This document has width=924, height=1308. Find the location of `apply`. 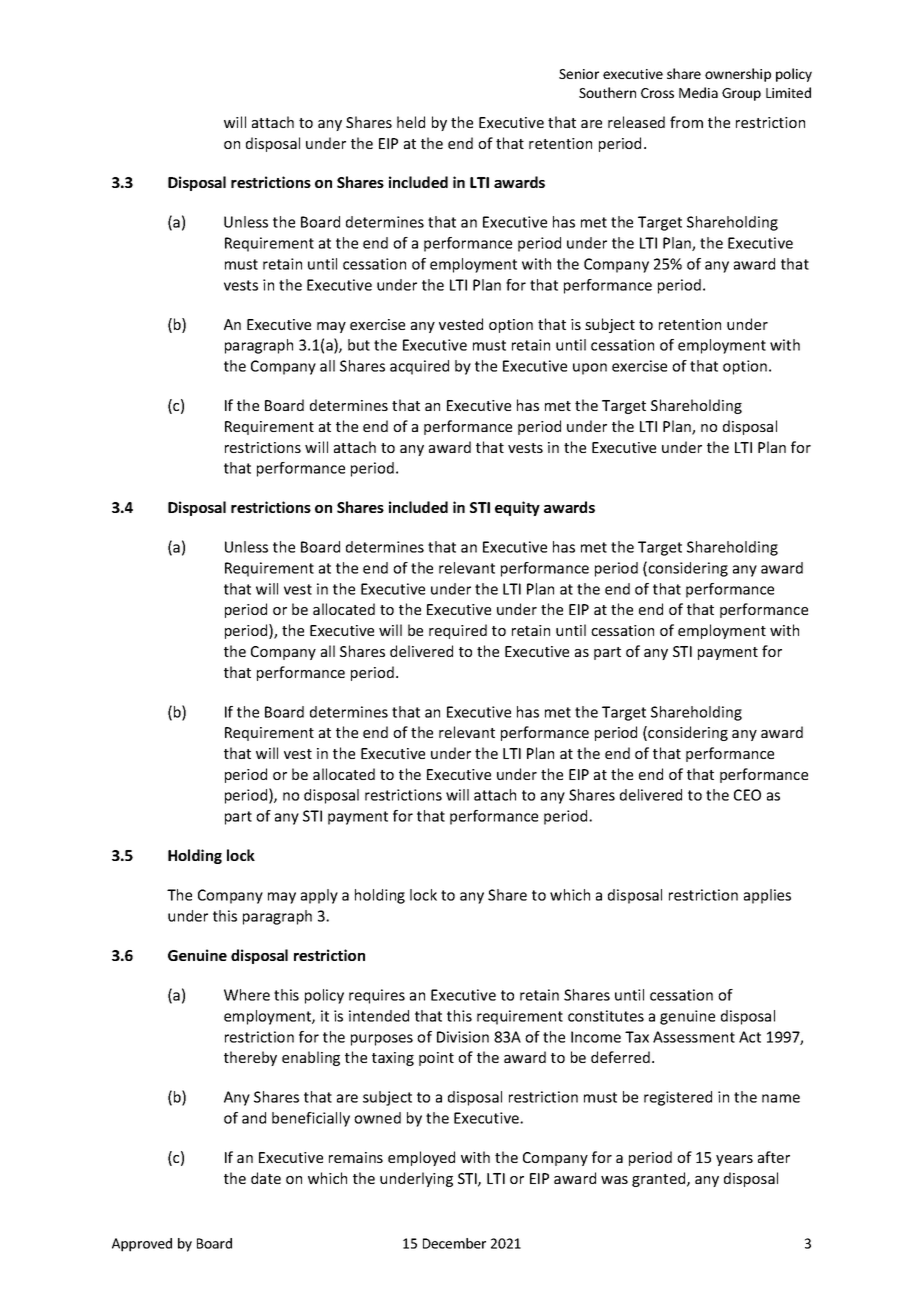

apply is located at coordinates (319, 896).
